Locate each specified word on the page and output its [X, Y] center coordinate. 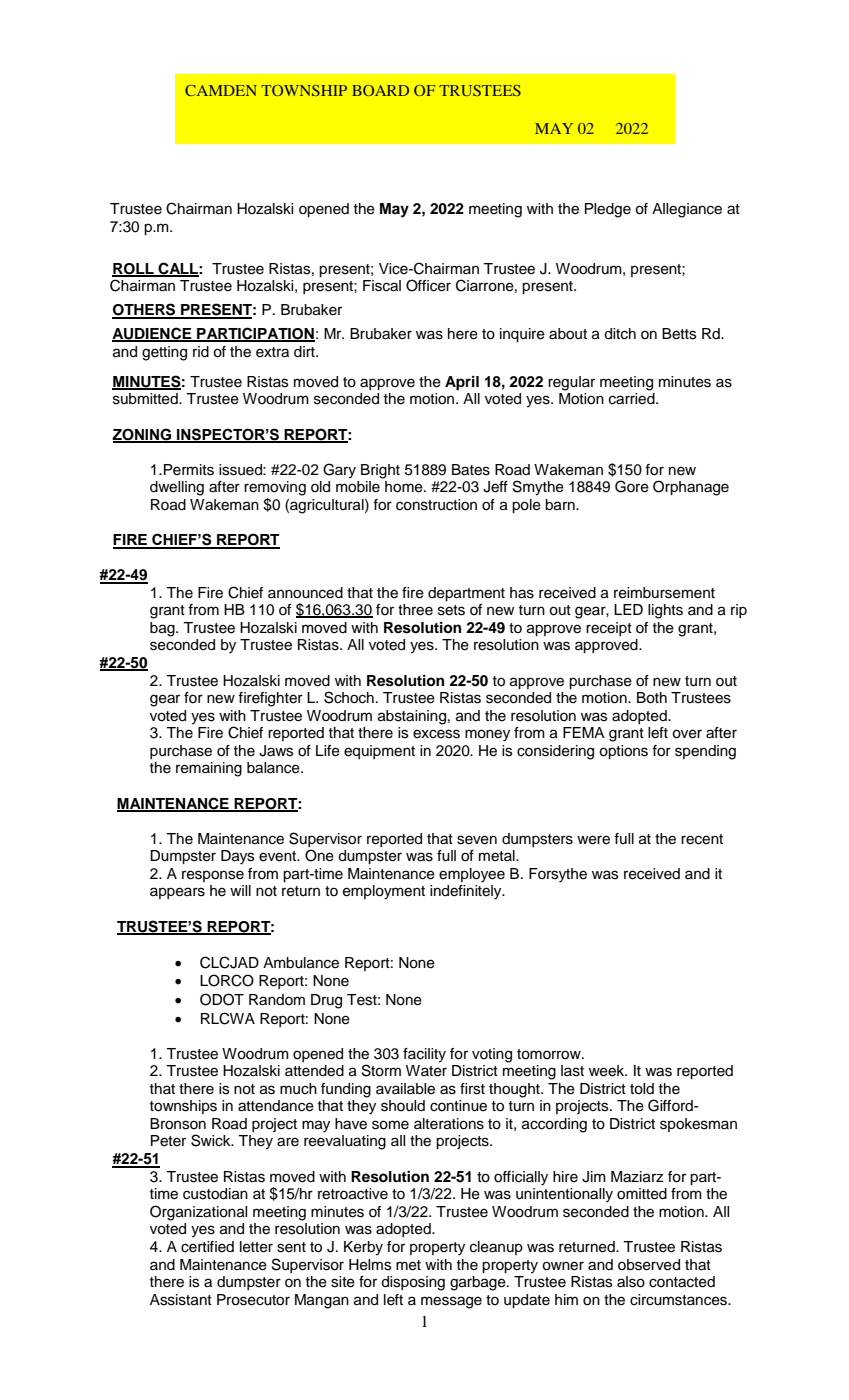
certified [207, 1247]
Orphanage [691, 488]
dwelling [177, 488]
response [213, 876]
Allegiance [687, 210]
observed [649, 1265]
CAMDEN [221, 90]
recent [702, 839]
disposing [413, 1283]
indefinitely [467, 892]
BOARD [380, 90]
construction [436, 505]
